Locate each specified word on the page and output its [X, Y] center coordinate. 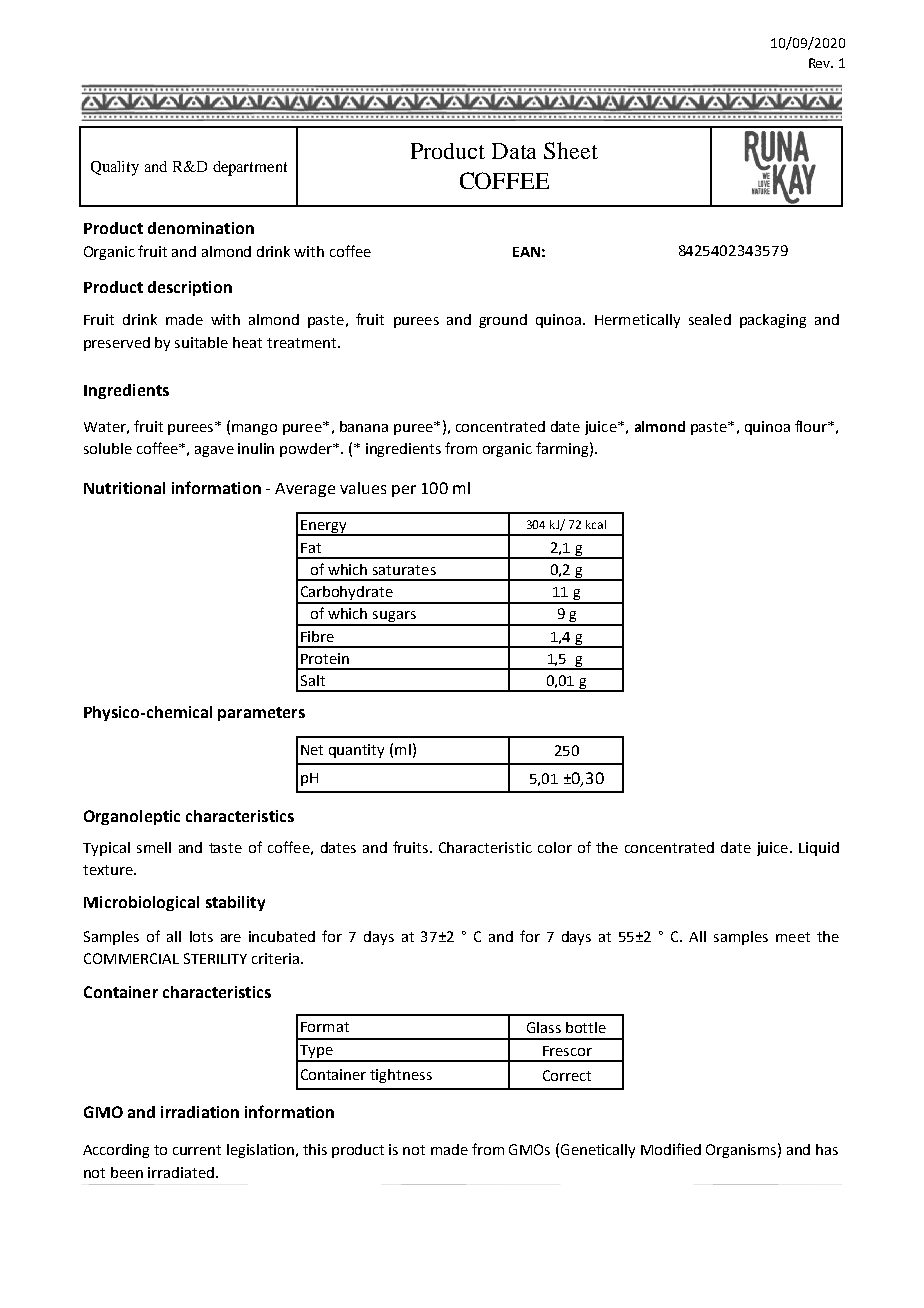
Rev [821, 63]
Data [514, 151]
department [250, 168]
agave [214, 451]
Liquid [819, 849]
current [197, 1150]
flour [812, 426]
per [404, 491]
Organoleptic [132, 817]
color [555, 847]
